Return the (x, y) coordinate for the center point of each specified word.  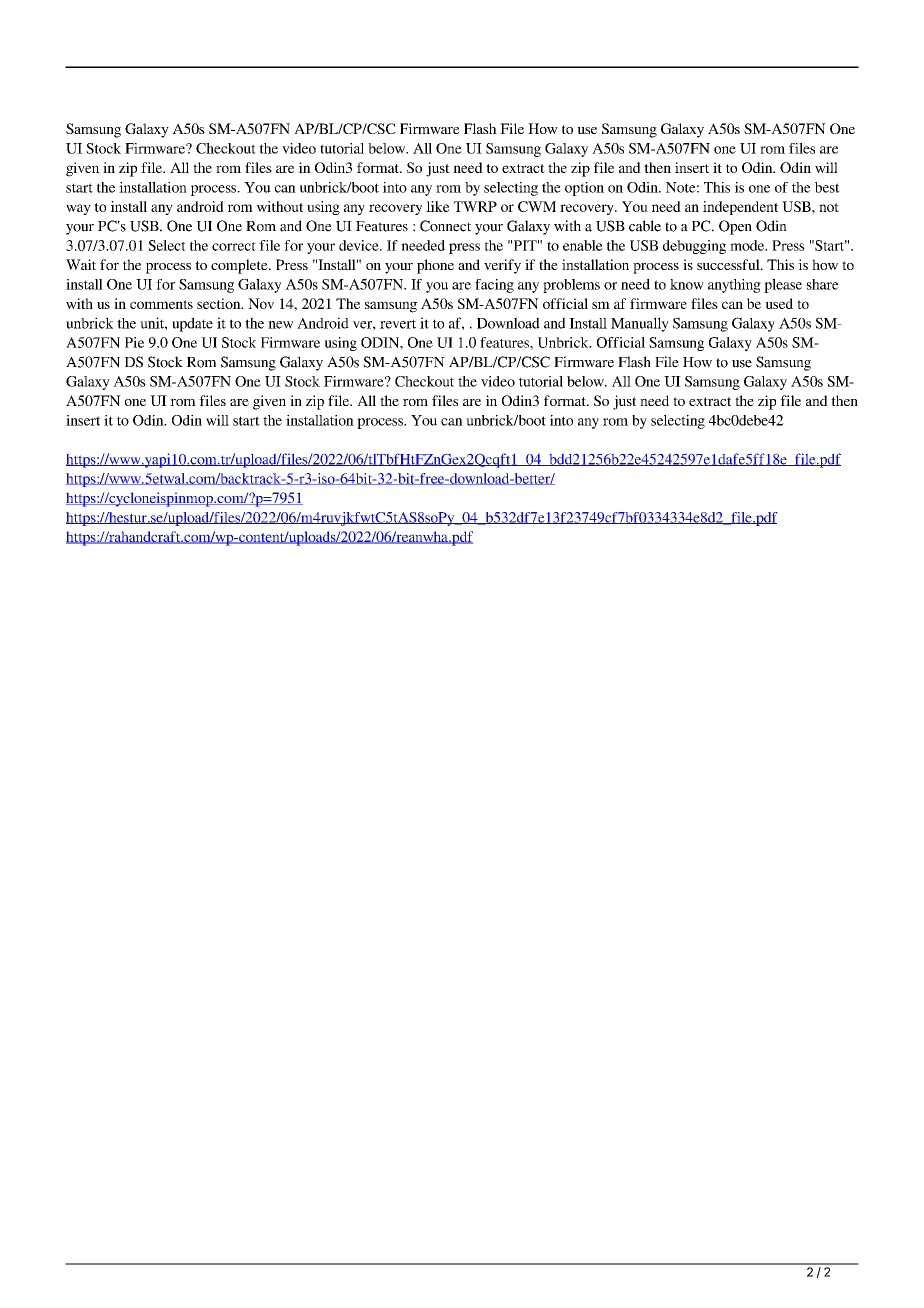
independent (740, 208)
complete (240, 266)
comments (161, 304)
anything (734, 286)
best (827, 187)
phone (435, 266)
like (437, 206)
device (360, 245)
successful (729, 264)
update (192, 324)
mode (748, 245)
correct (234, 246)
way (78, 209)
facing (494, 286)
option (584, 189)
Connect (445, 226)
